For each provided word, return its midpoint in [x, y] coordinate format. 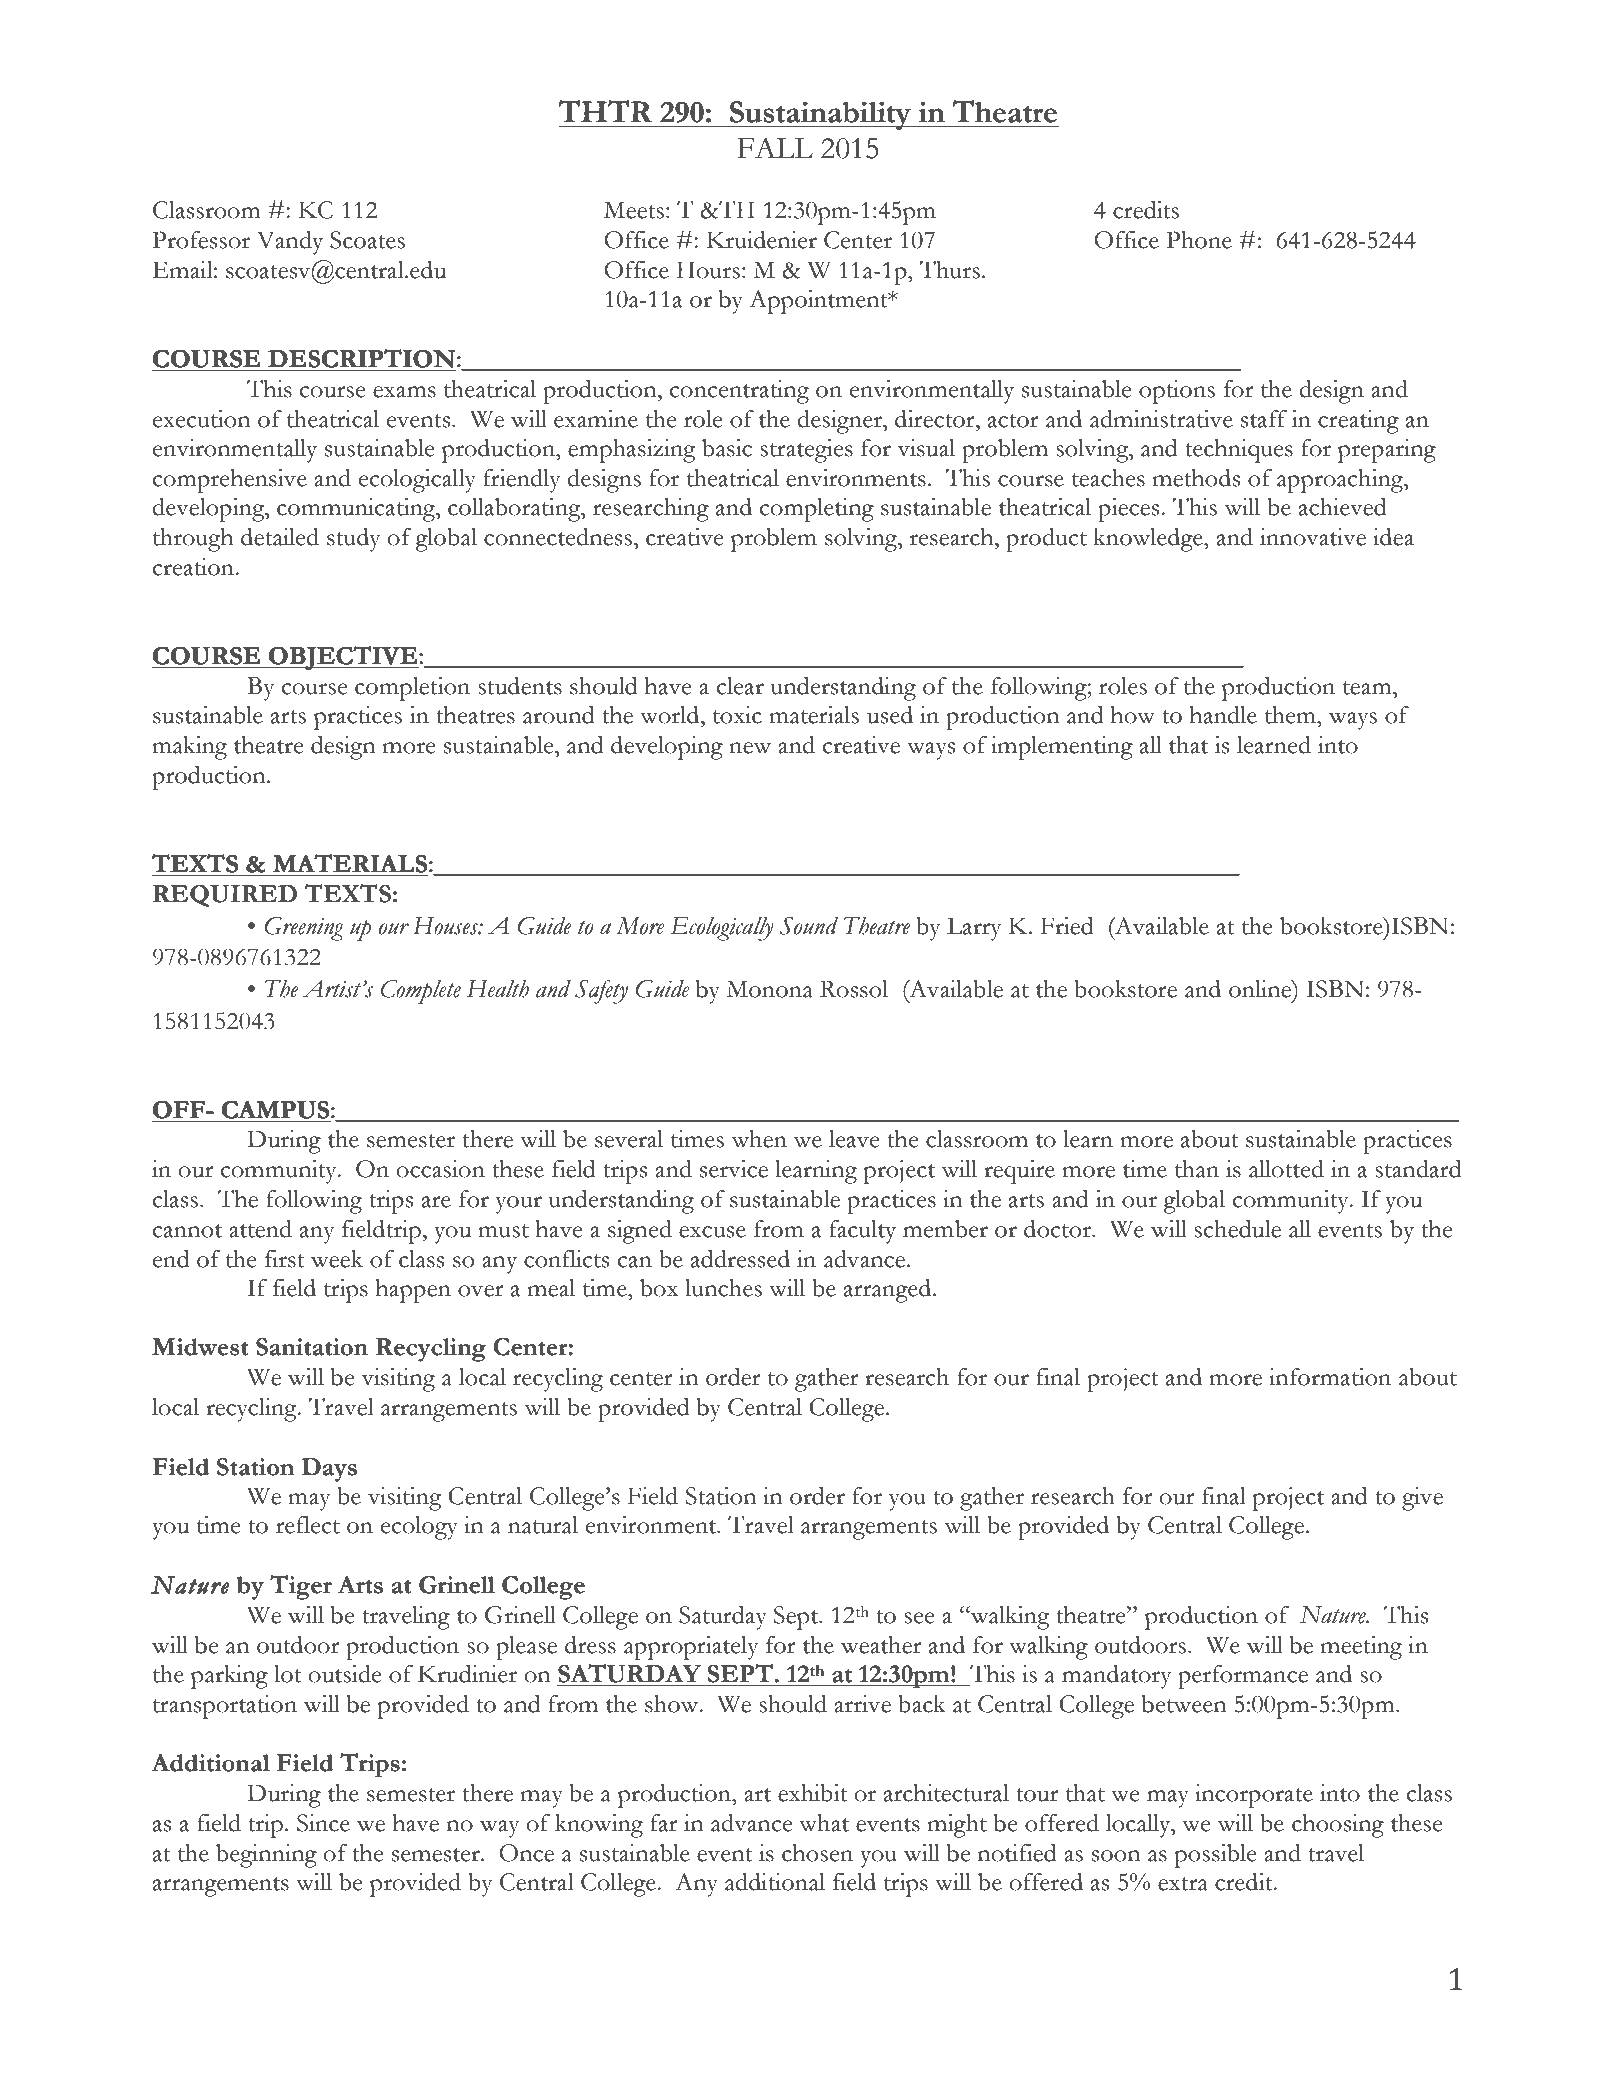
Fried [1067, 926]
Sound [809, 926]
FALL [775, 147]
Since [323, 1823]
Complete [420, 992]
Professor [201, 240]
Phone [1199, 240]
